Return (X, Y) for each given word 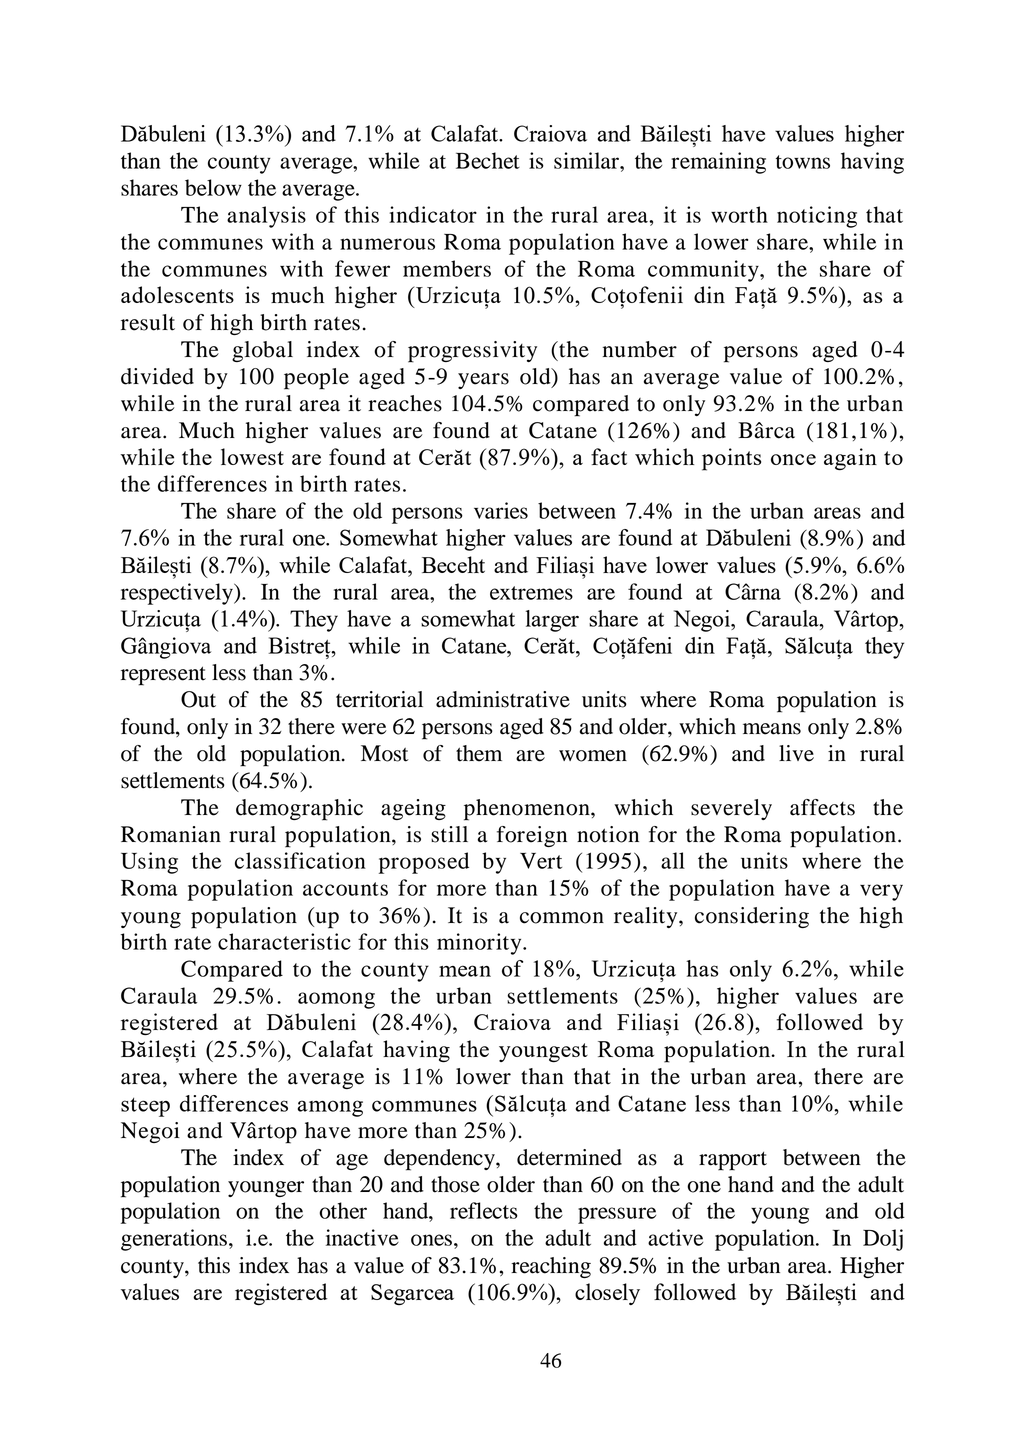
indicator (433, 214)
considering (752, 917)
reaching (551, 1267)
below (213, 187)
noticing (817, 217)
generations (174, 1240)
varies (501, 510)
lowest (252, 456)
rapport (733, 1161)
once (793, 459)
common (562, 918)
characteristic (284, 941)
